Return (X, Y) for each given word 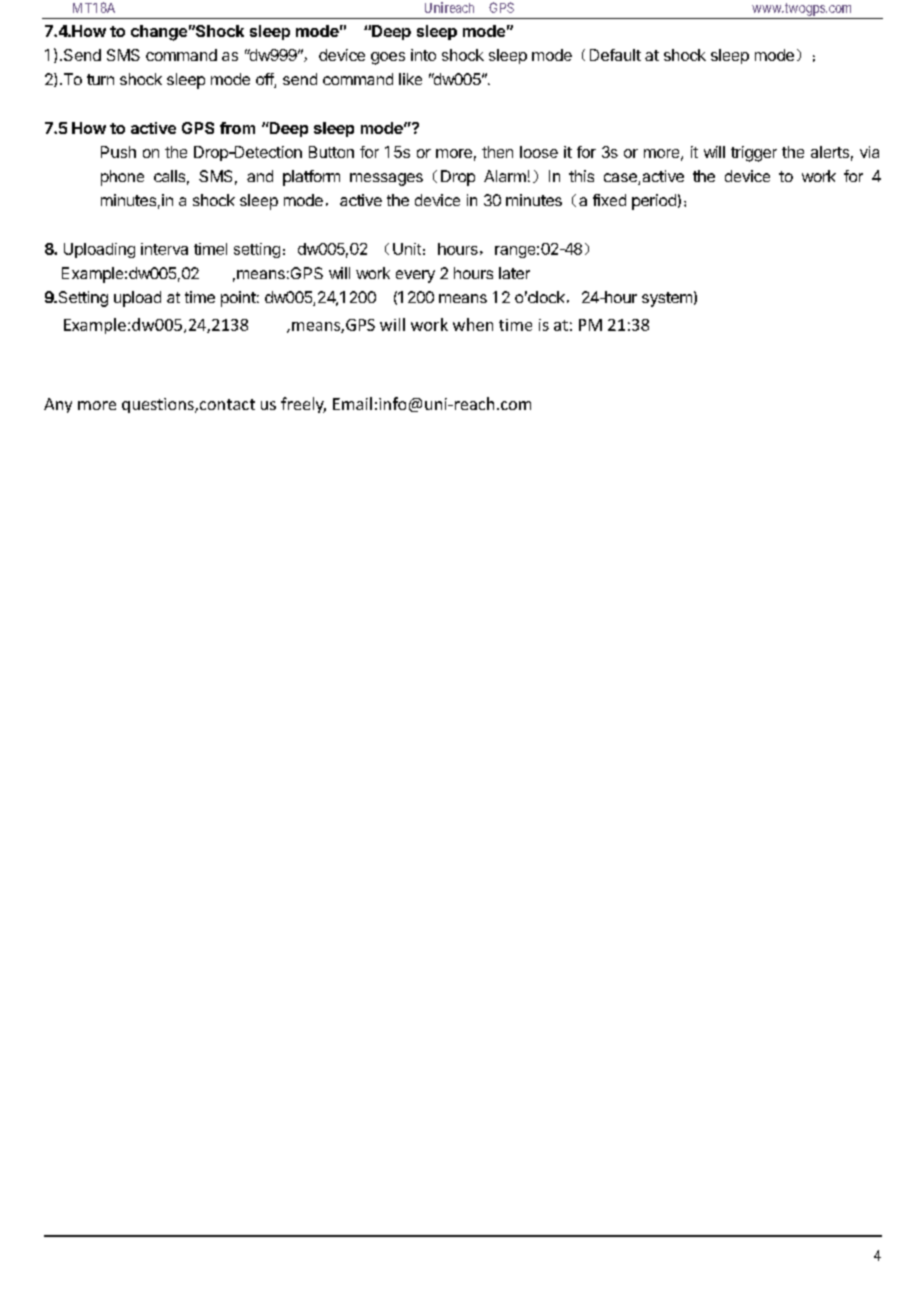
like (410, 79)
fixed (609, 200)
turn (100, 79)
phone (122, 178)
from (237, 128)
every (415, 276)
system (667, 299)
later (514, 273)
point (238, 299)
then (497, 152)
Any (58, 405)
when (473, 324)
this (581, 176)
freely (303, 405)
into (423, 55)
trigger (754, 154)
